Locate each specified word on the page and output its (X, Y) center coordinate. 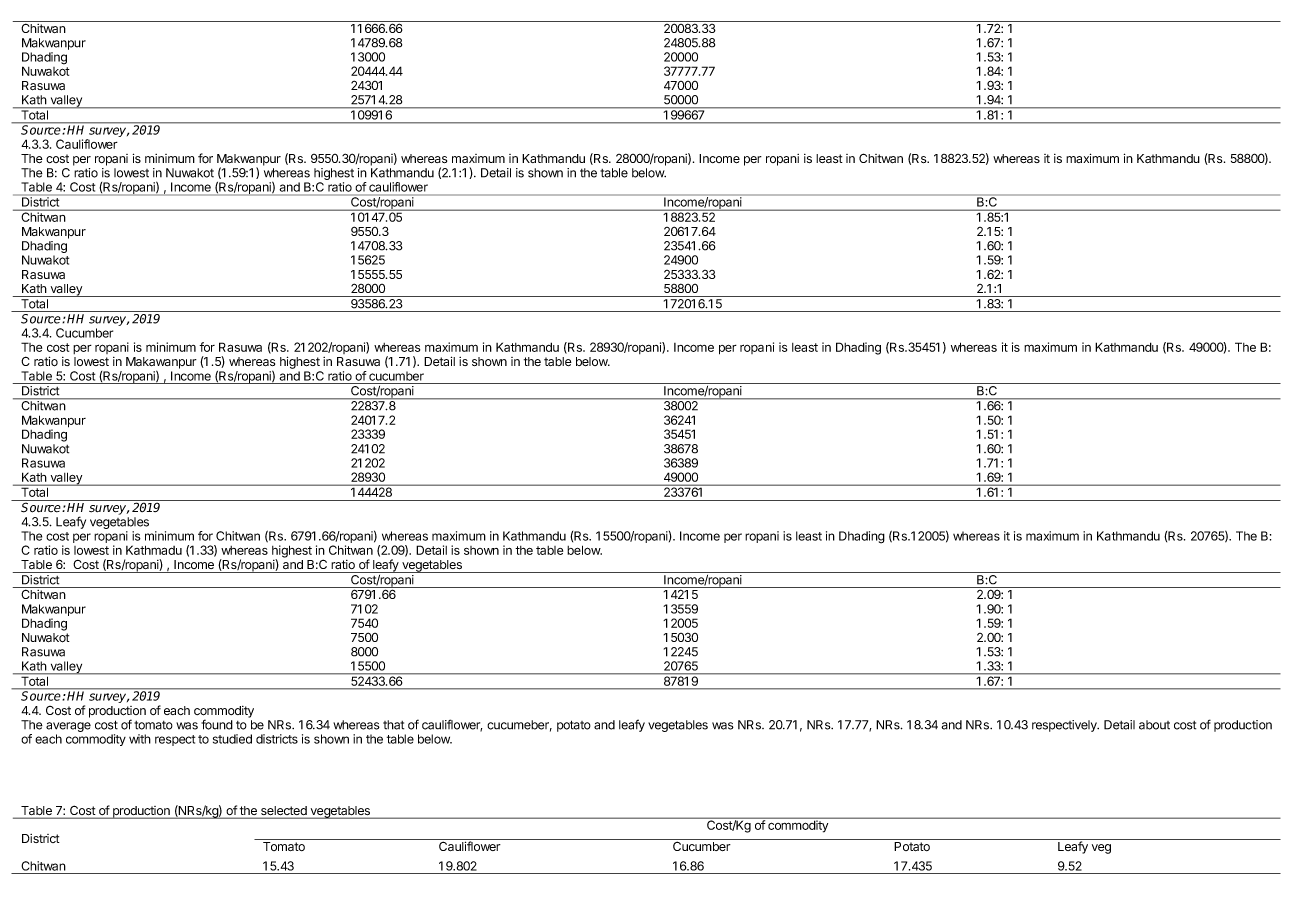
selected (284, 812)
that (393, 725)
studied (232, 739)
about (1154, 725)
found (217, 724)
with (140, 739)
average (68, 728)
